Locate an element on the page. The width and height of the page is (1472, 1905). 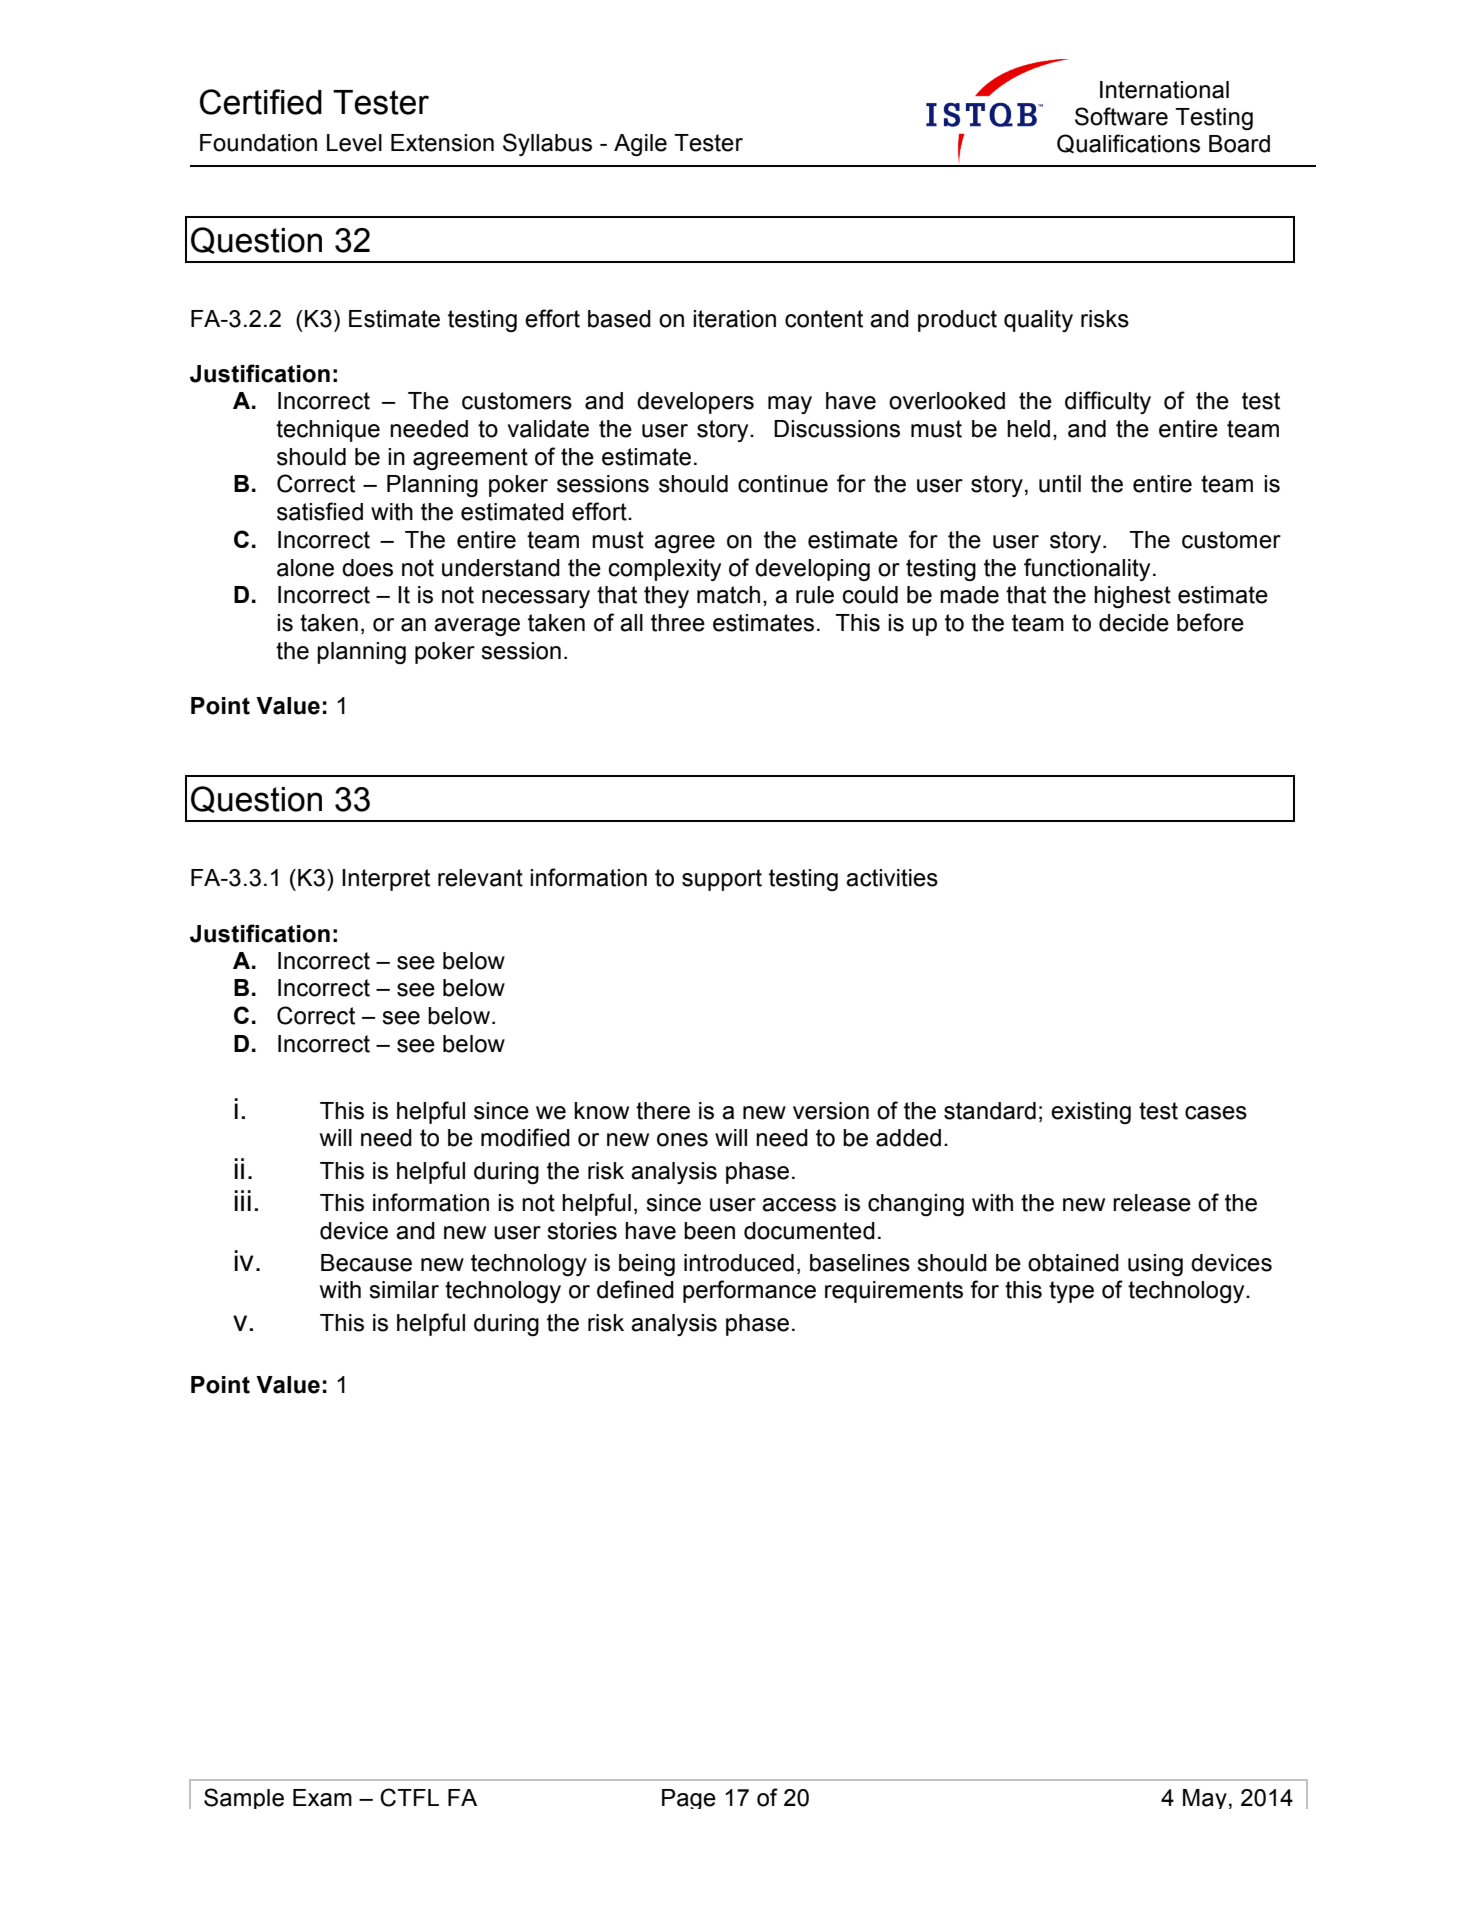
release is located at coordinates (1152, 1203).
